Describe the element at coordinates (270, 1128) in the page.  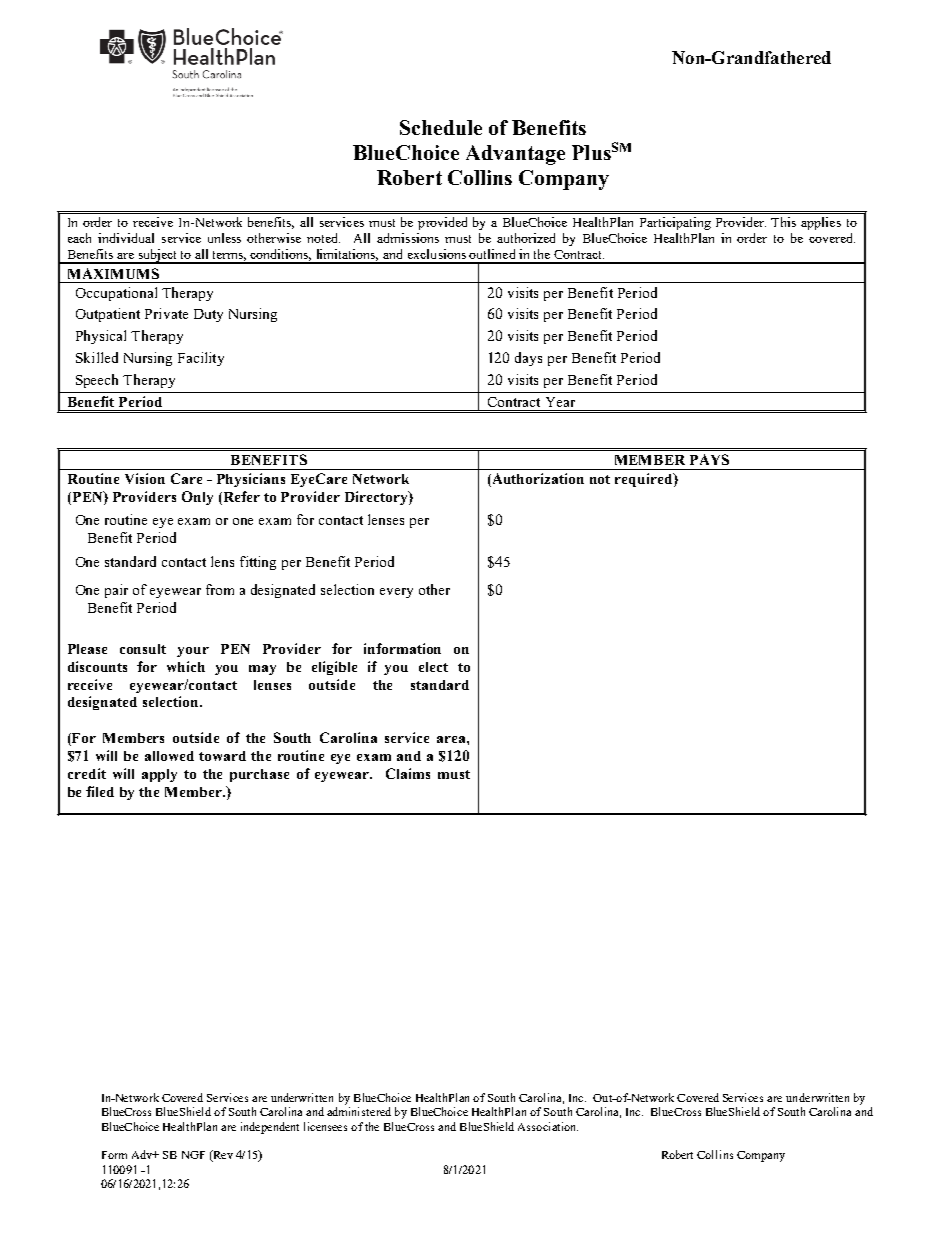
I see `independent` at that location.
